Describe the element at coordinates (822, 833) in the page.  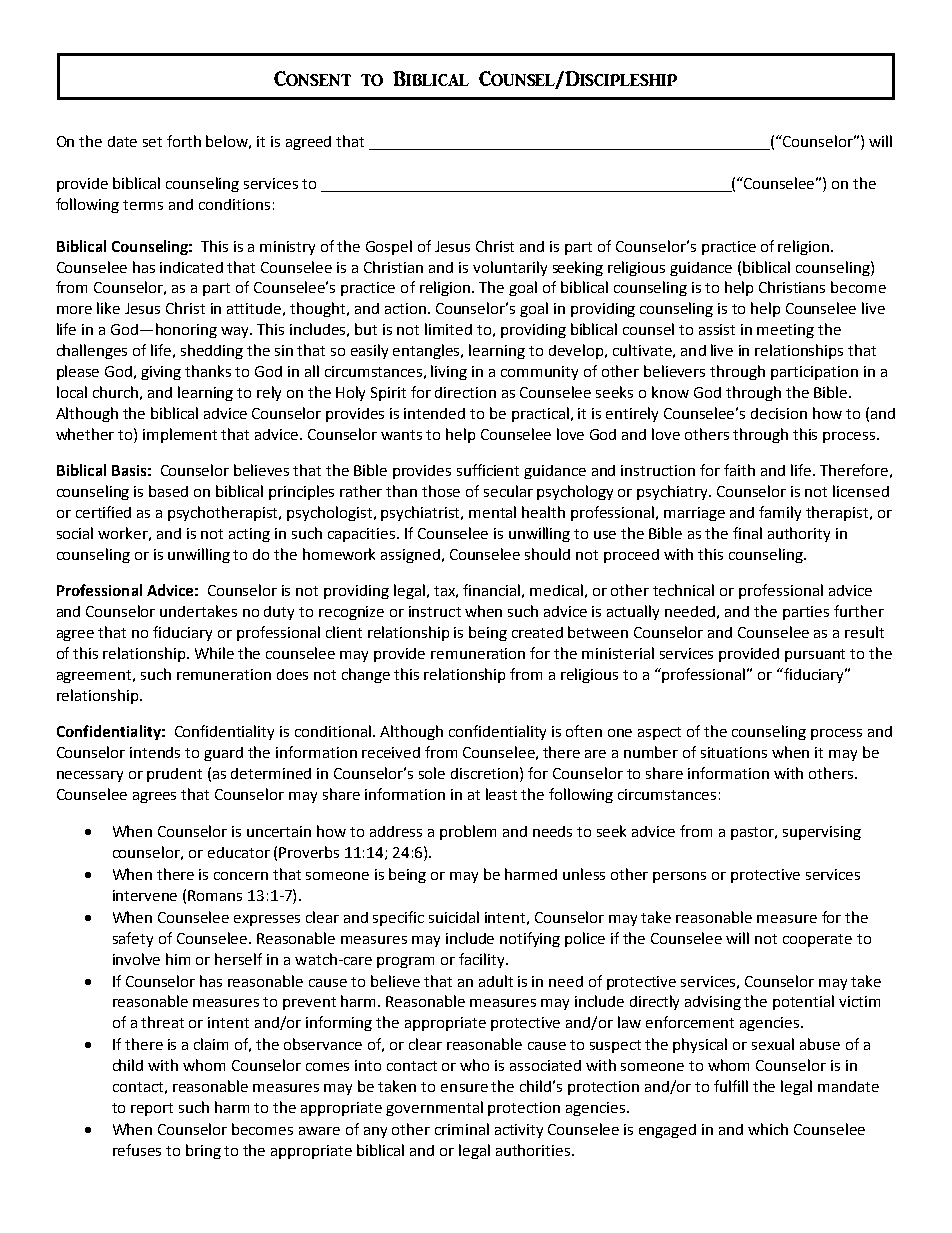
I see `supervising` at that location.
